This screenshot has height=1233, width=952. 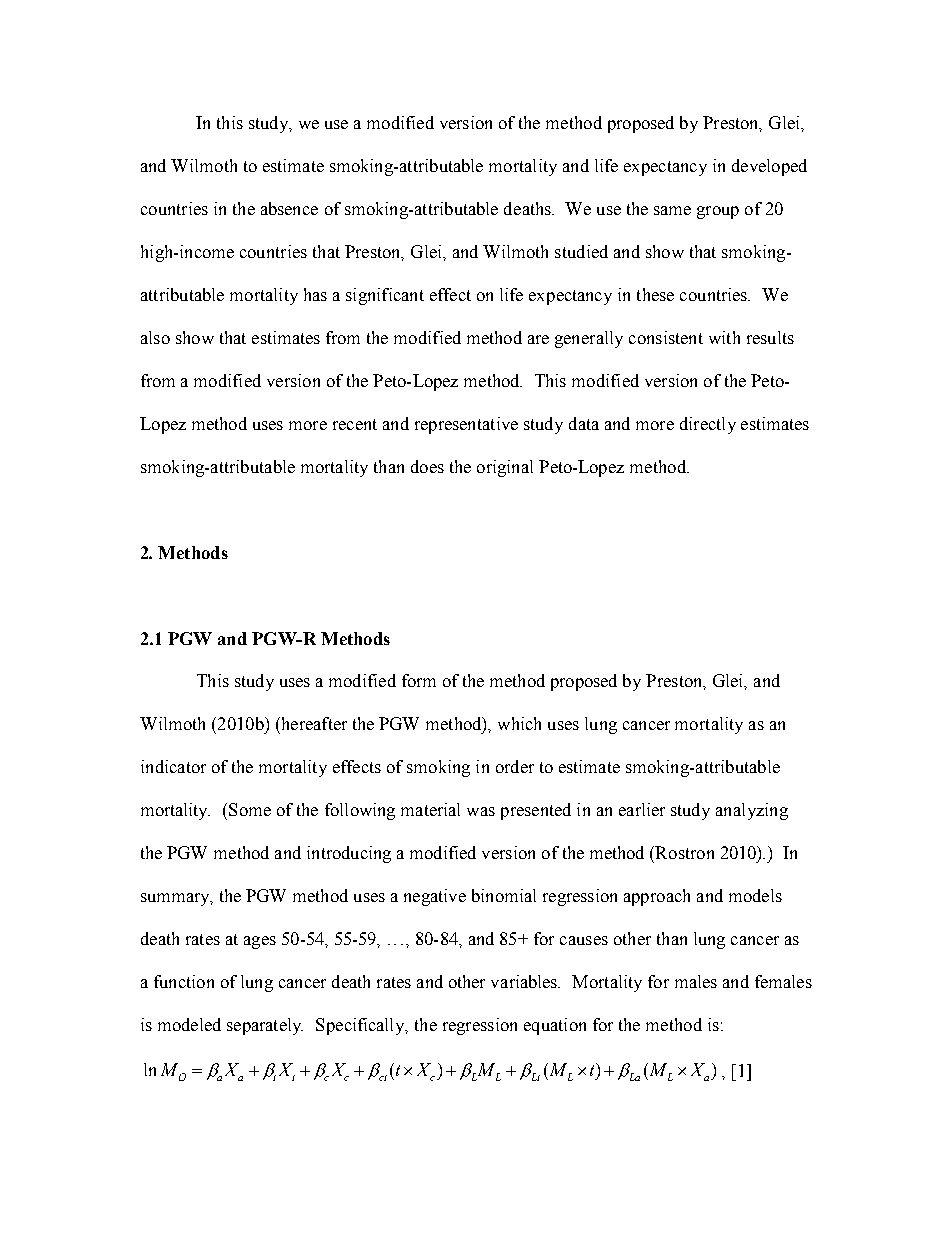 What do you see at coordinates (708, 425) in the screenshot?
I see `directly` at bounding box center [708, 425].
